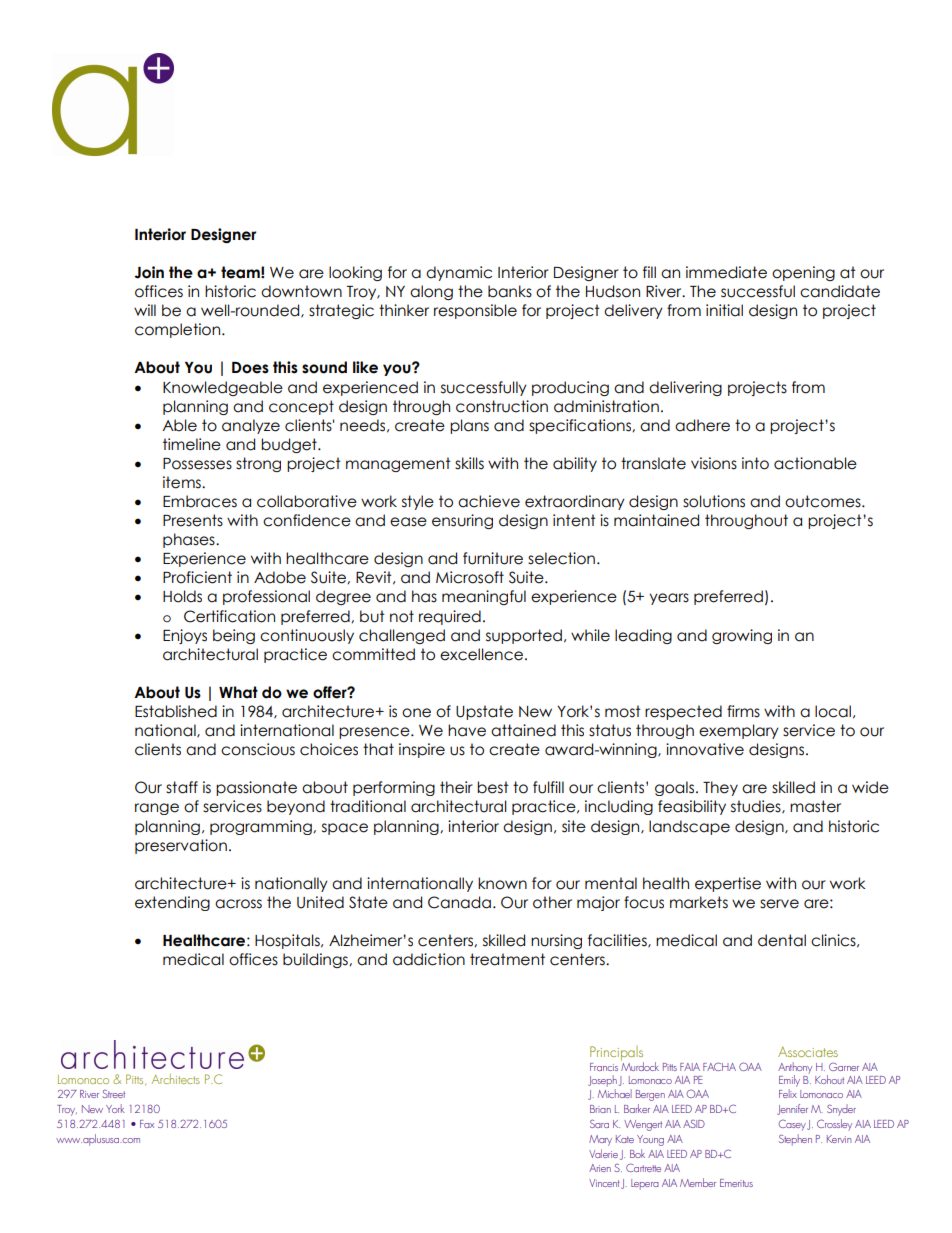 The height and width of the screenshot is (1233, 952). I want to click on opening, so click(803, 273).
